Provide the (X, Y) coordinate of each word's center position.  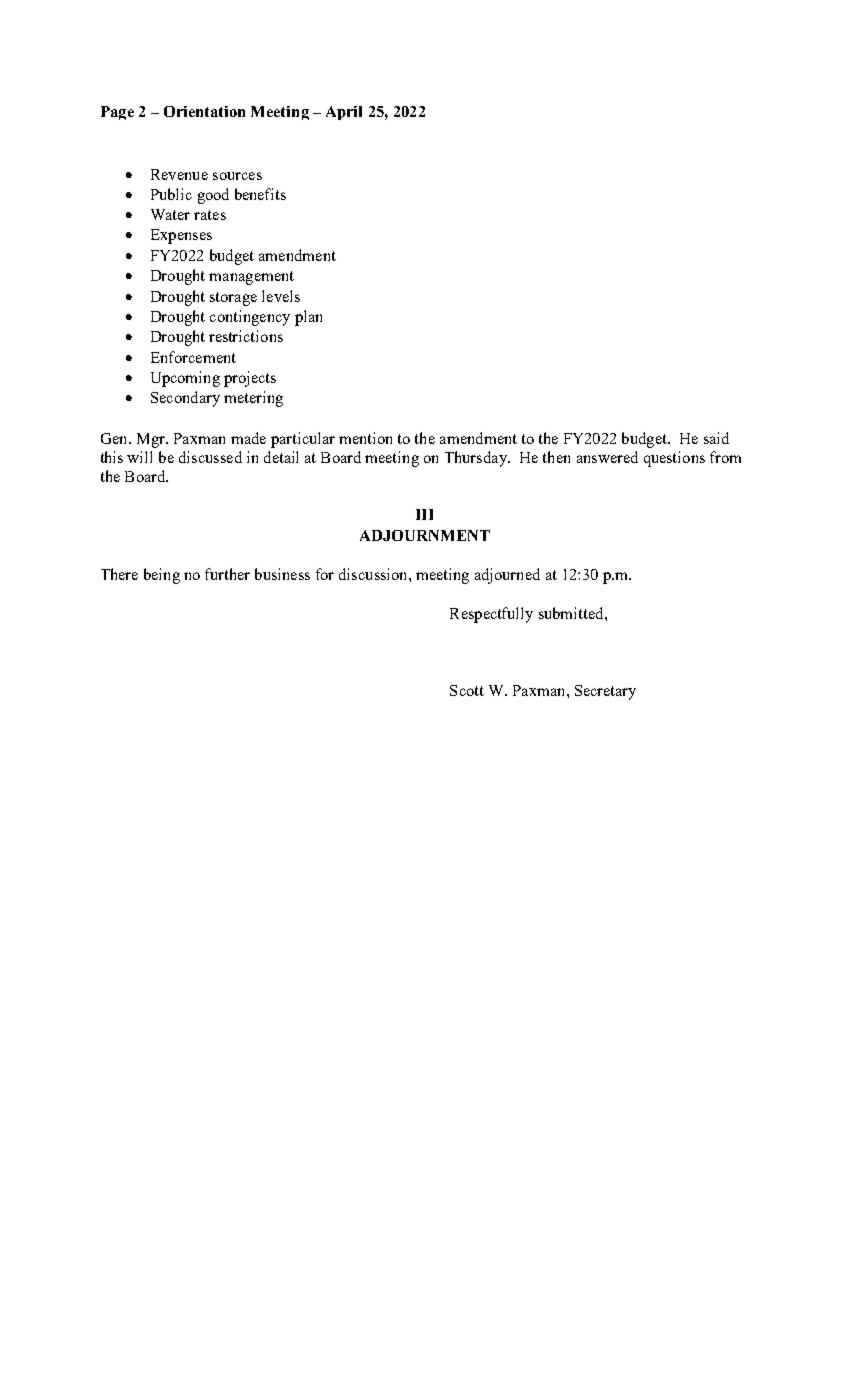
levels (281, 296)
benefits (260, 194)
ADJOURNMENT (425, 535)
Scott (467, 690)
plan (308, 318)
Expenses (181, 236)
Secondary (185, 399)
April (344, 113)
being (162, 576)
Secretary (605, 692)
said (716, 438)
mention (365, 438)
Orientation (204, 111)
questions (674, 459)
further (227, 574)
